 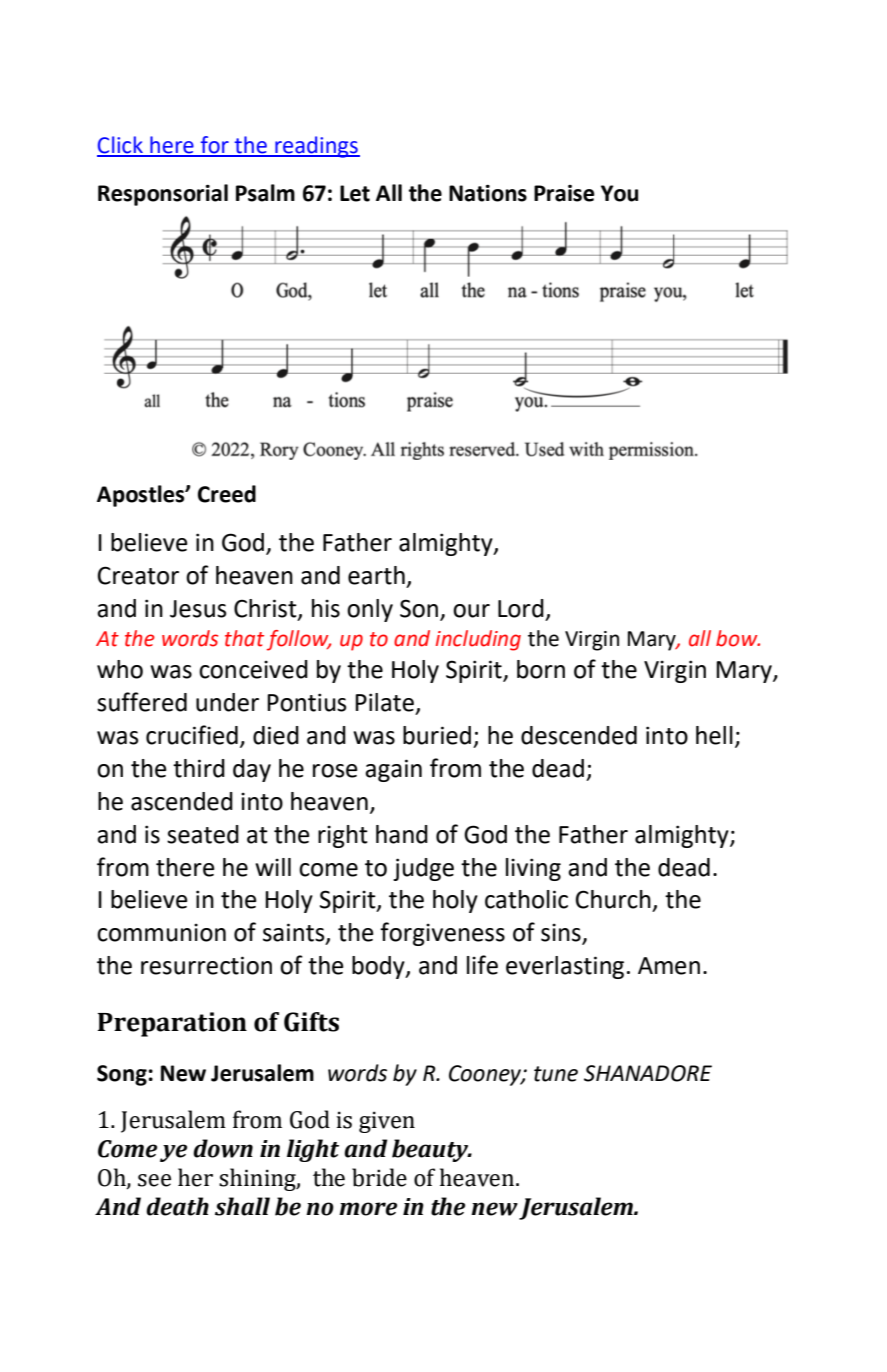 What do you see at coordinates (227, 494) in the document?
I see `Creed` at bounding box center [227, 494].
